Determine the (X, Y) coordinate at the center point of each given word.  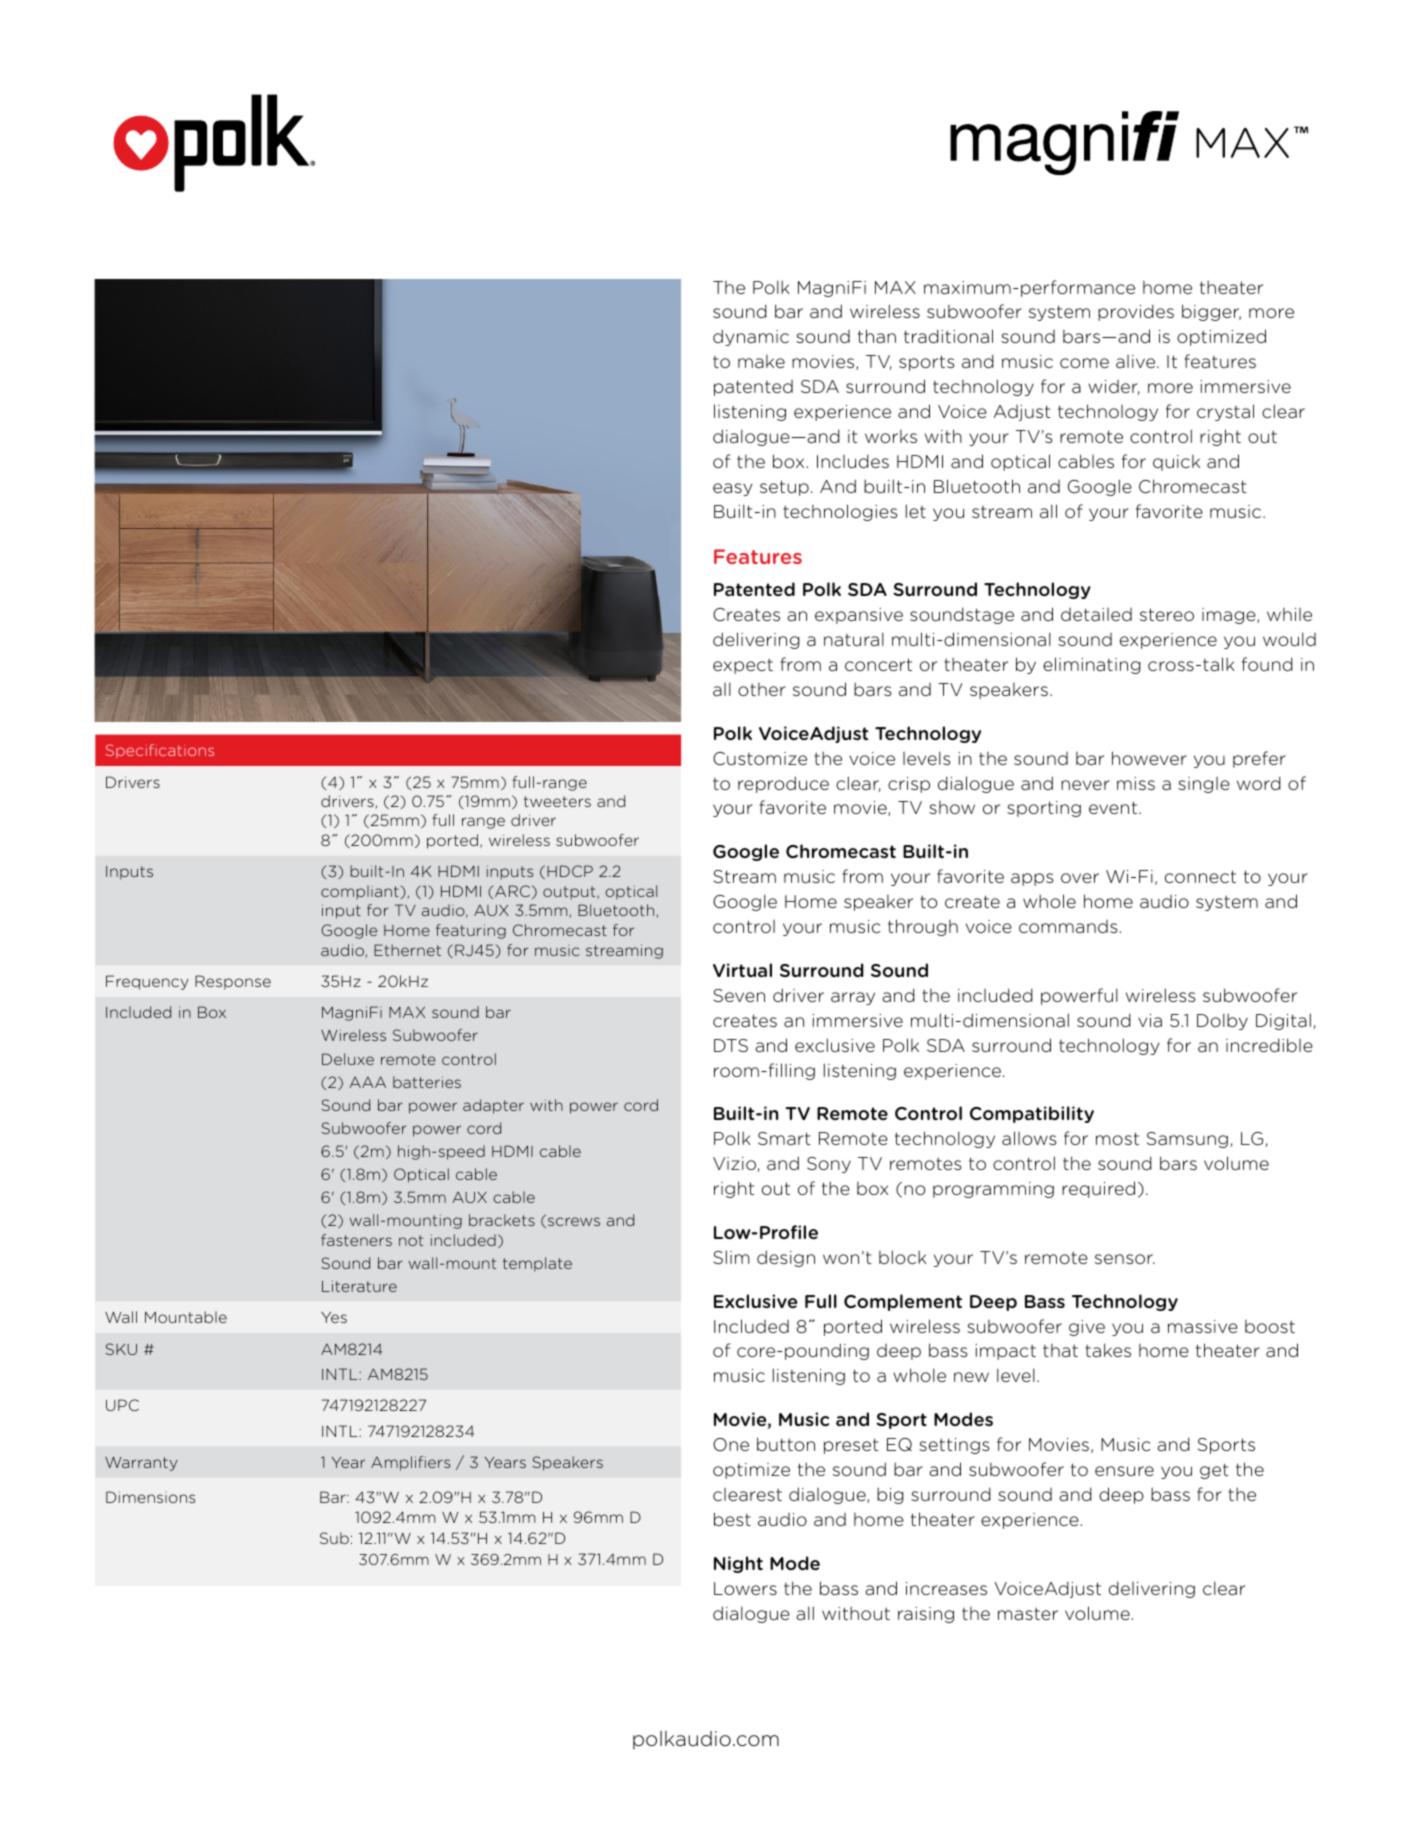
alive (1137, 361)
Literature (359, 1286)
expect (743, 666)
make (761, 361)
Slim (731, 1257)
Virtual (742, 970)
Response (233, 982)
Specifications (160, 751)
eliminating (1092, 665)
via (1150, 1020)
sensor (1125, 1259)
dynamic (751, 337)
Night (738, 1564)
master (1028, 1614)
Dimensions (150, 1497)
